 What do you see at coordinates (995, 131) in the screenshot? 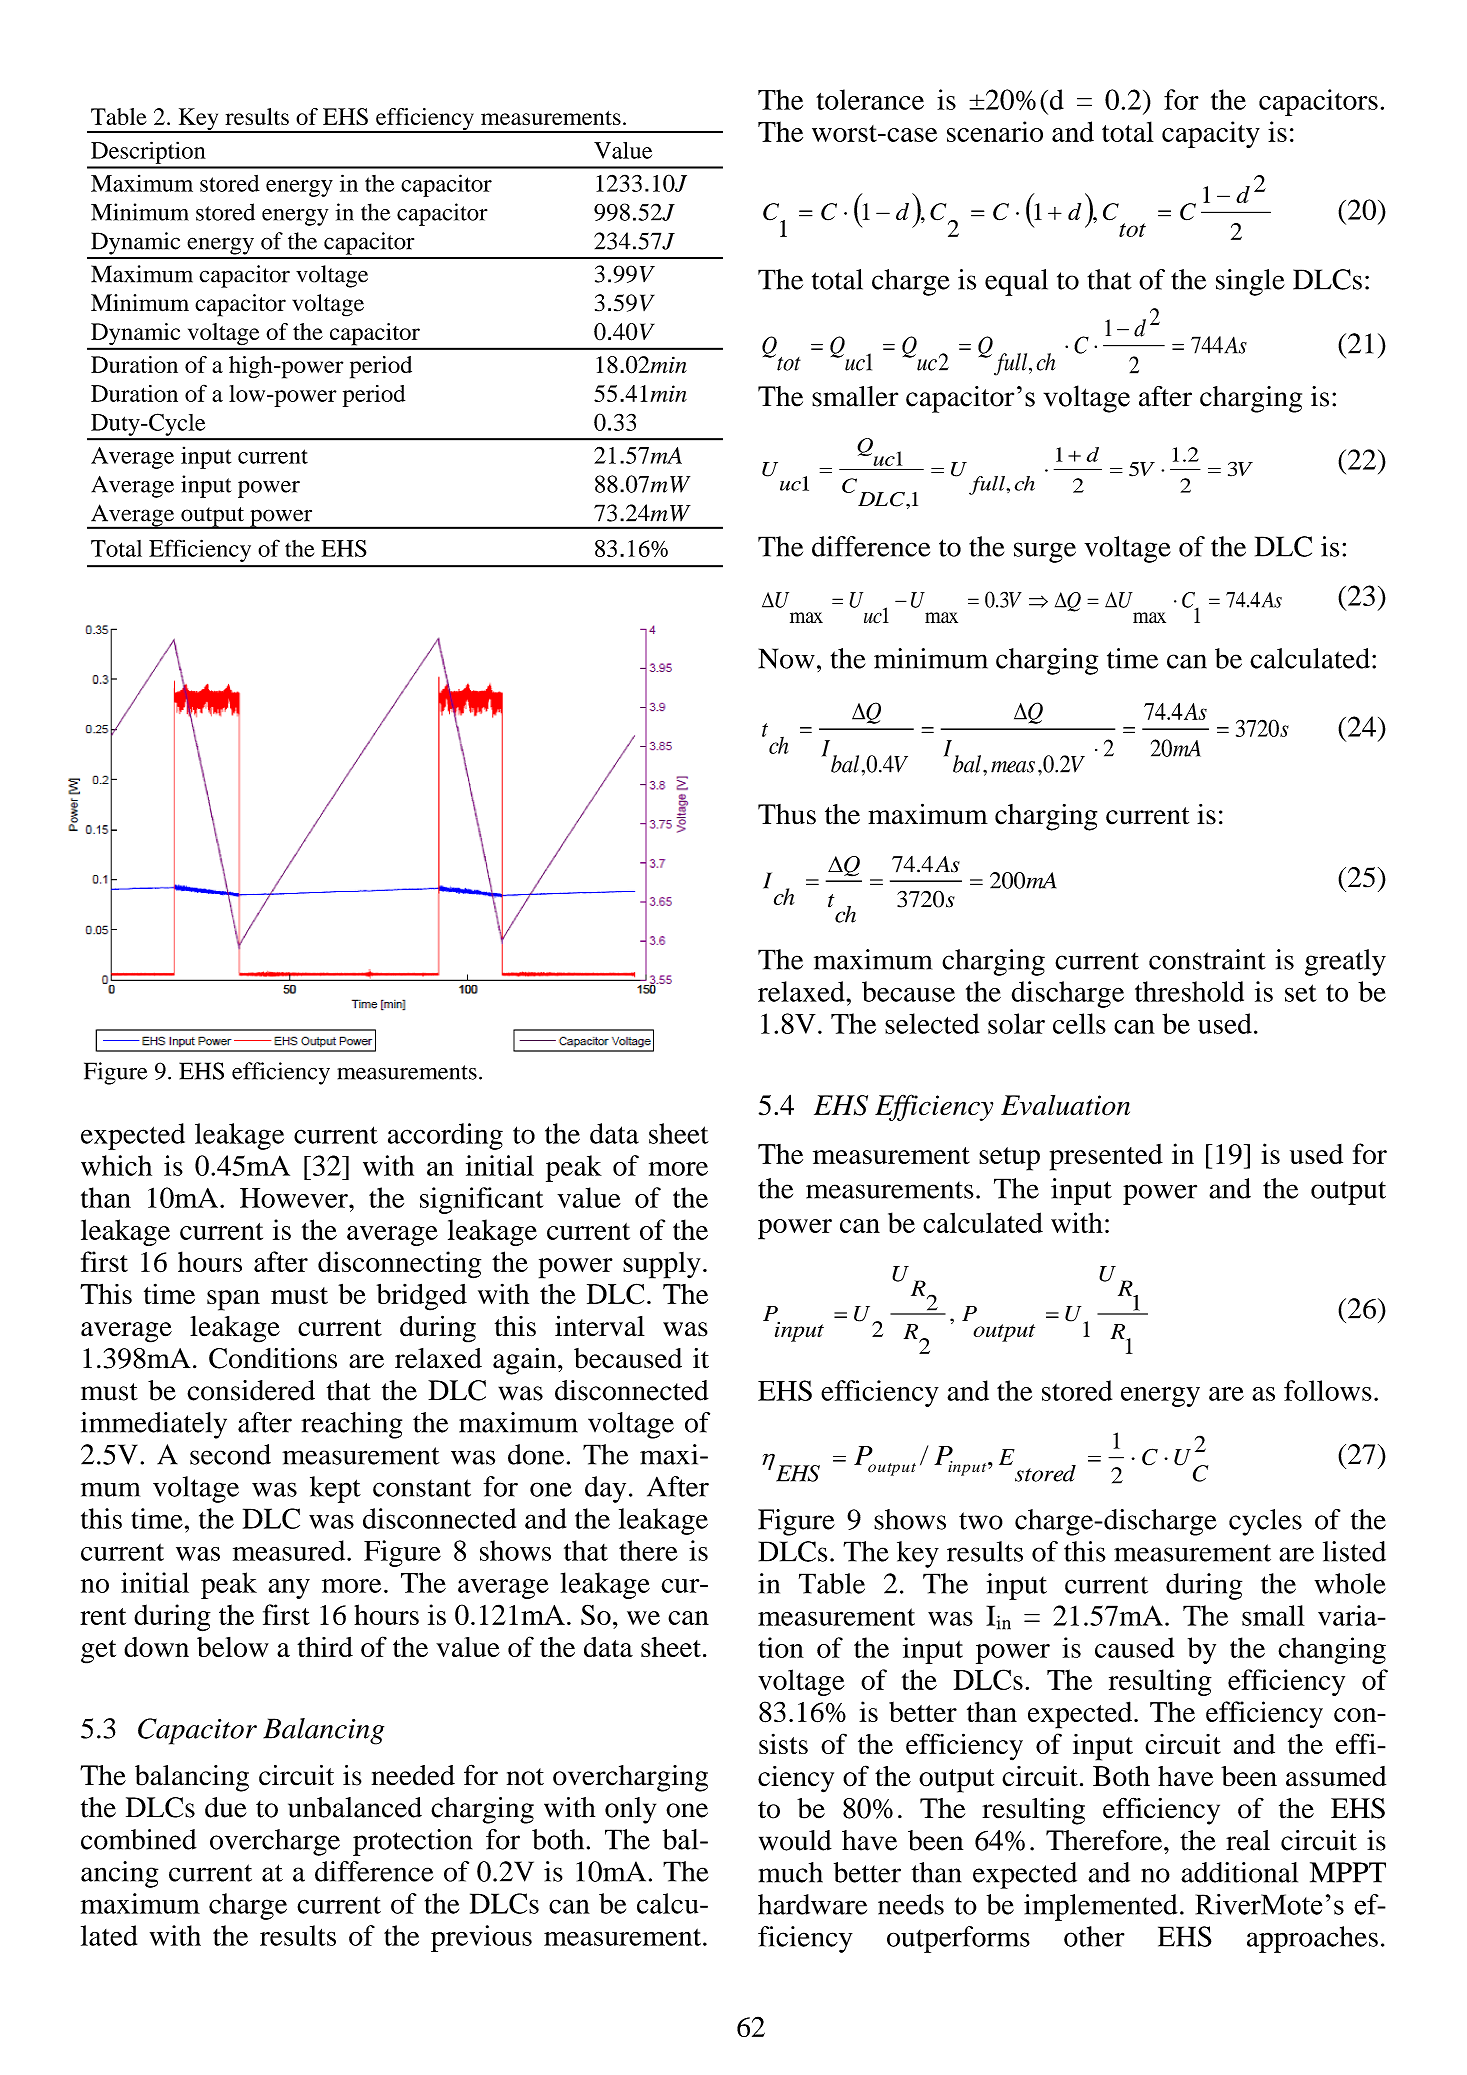
I see `scenario` at bounding box center [995, 131].
